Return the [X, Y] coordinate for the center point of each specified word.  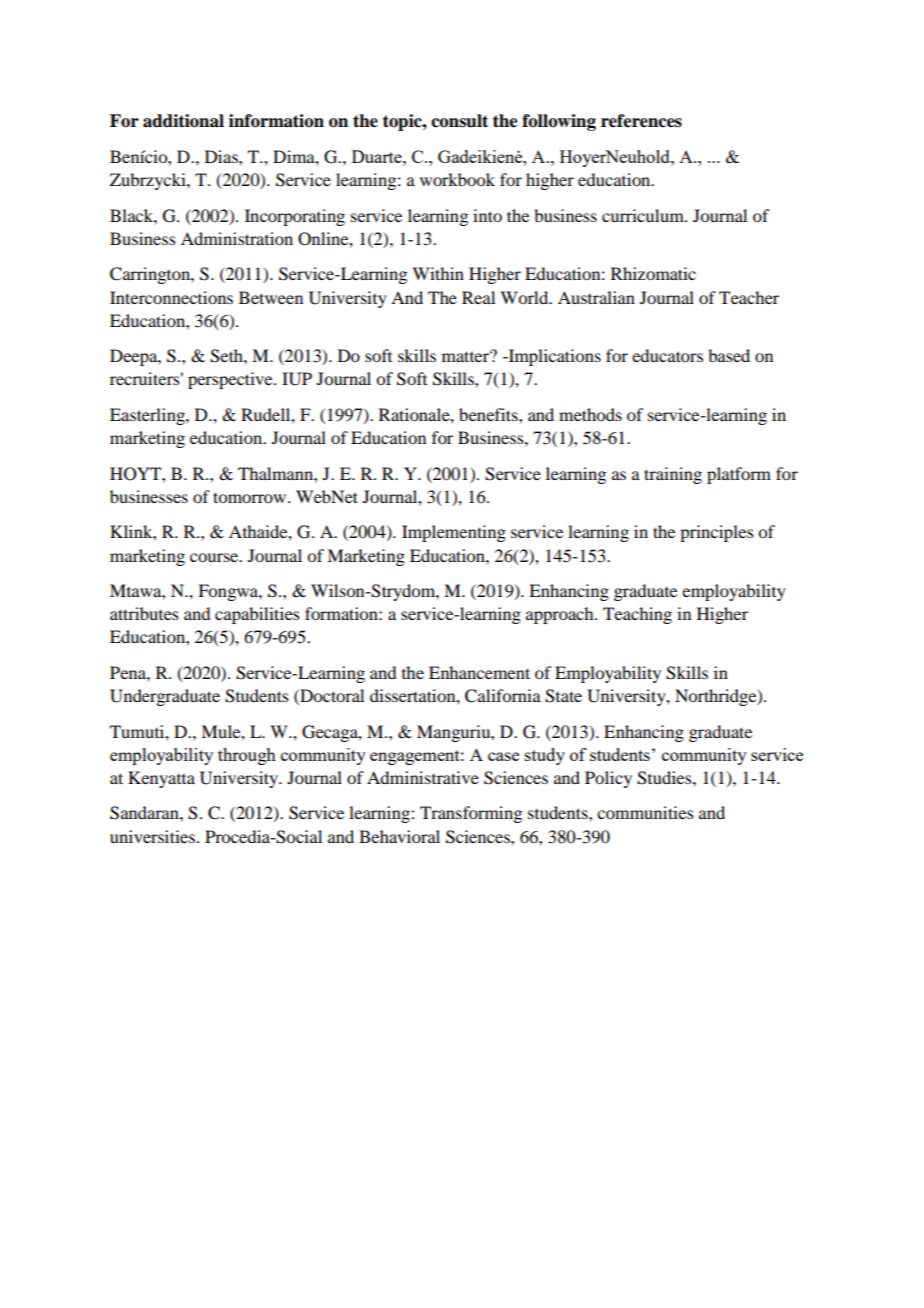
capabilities [257, 615]
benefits [489, 414]
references [641, 121]
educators [667, 355]
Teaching [637, 615]
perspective [231, 380]
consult [459, 121]
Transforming [471, 814]
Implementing [454, 533]
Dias [222, 156]
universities [152, 836]
